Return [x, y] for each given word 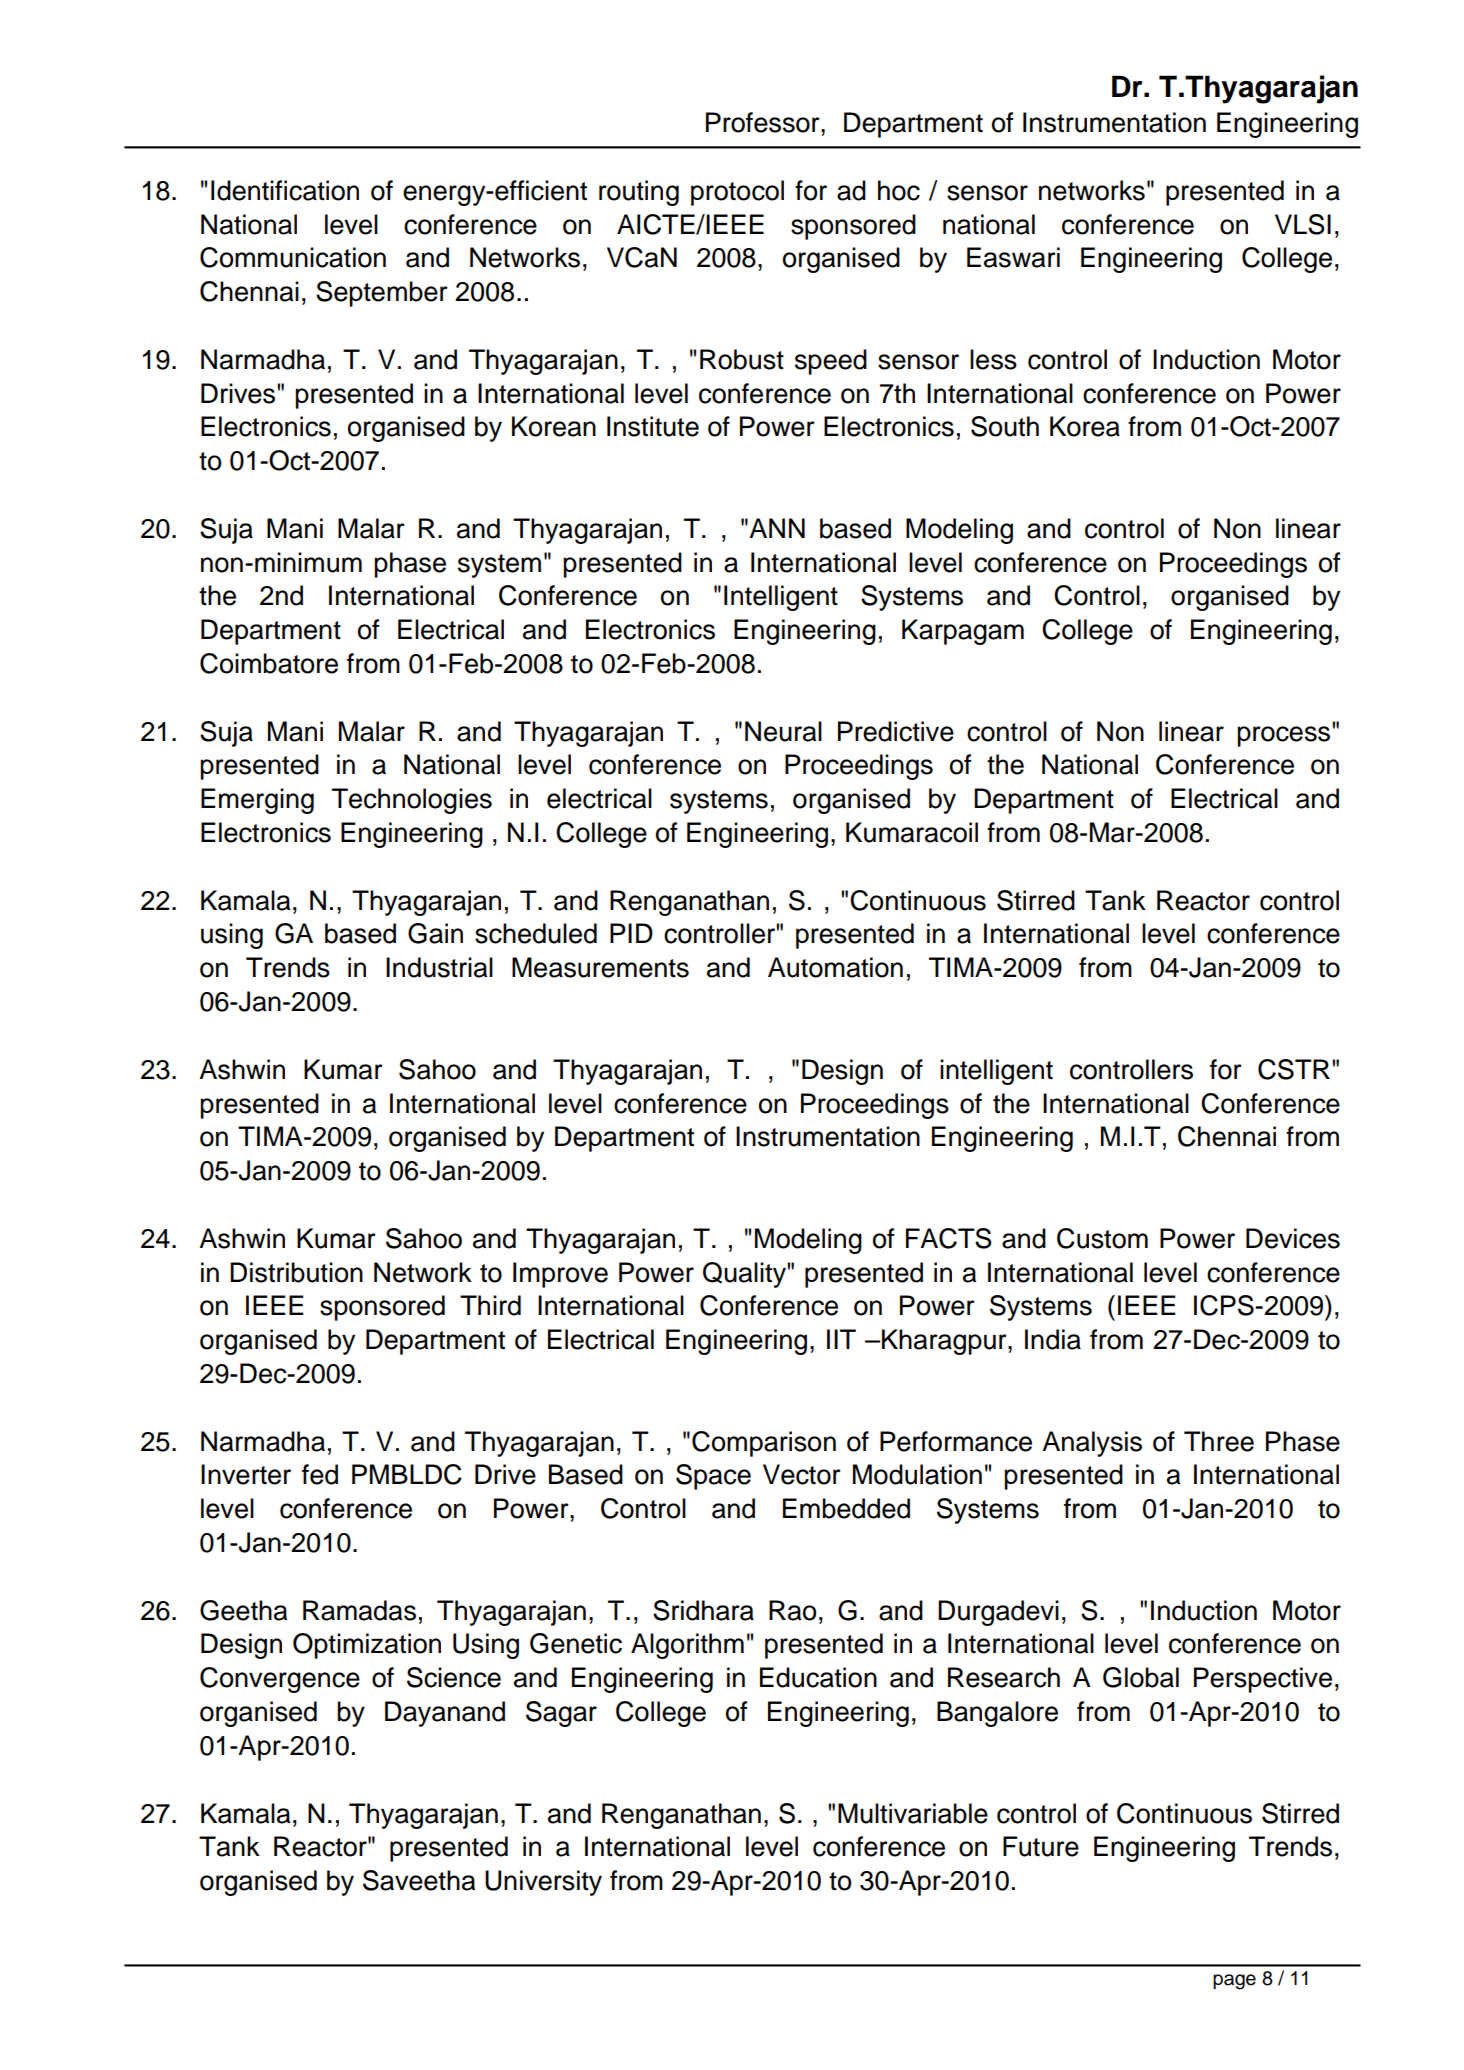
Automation [835, 967]
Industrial [439, 967]
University [543, 1883]
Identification [285, 190]
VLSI [1303, 224]
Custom [1102, 1238]
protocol [737, 193]
